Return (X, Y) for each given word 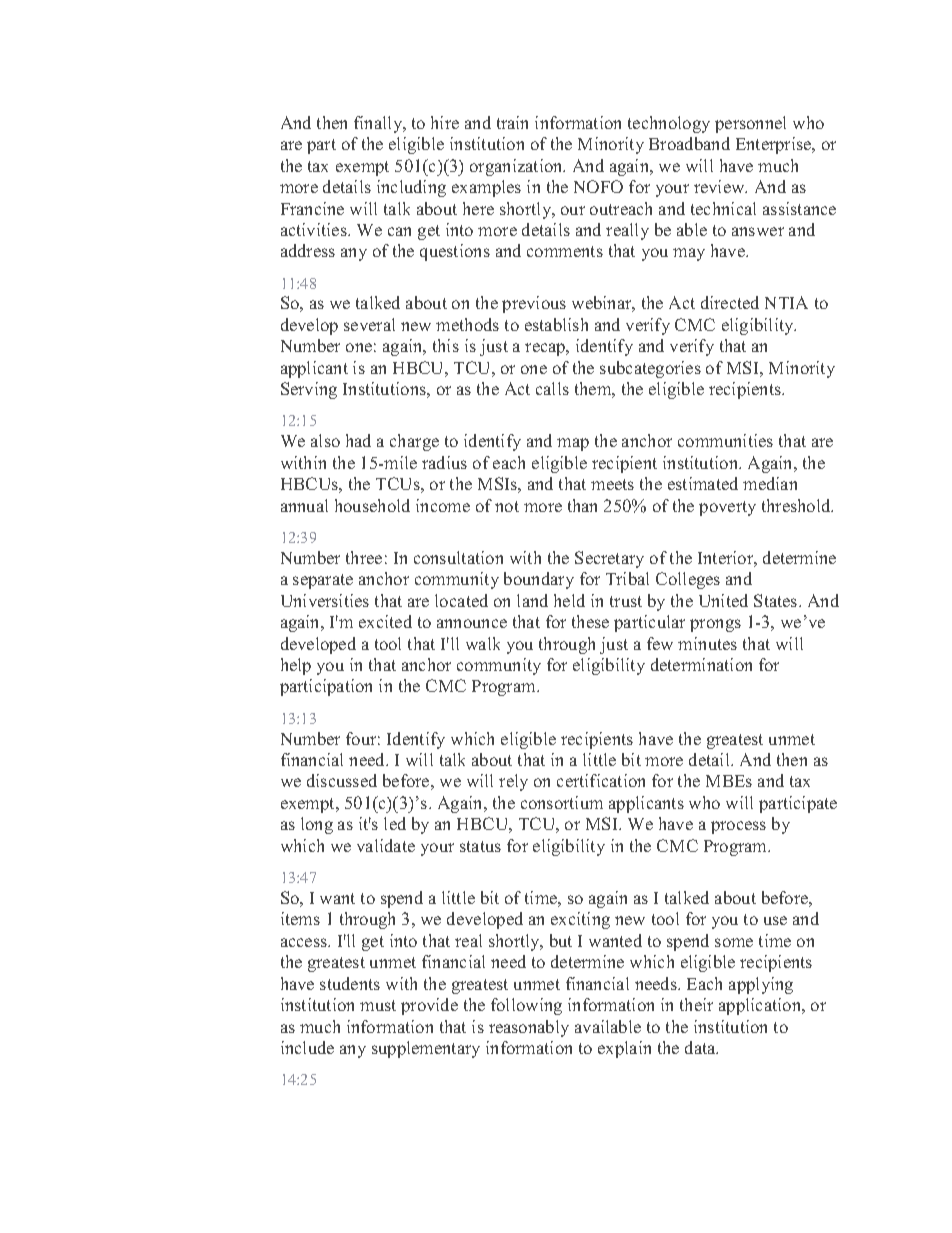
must (378, 1005)
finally (379, 124)
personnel (750, 124)
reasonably (529, 1028)
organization (517, 167)
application (761, 1006)
